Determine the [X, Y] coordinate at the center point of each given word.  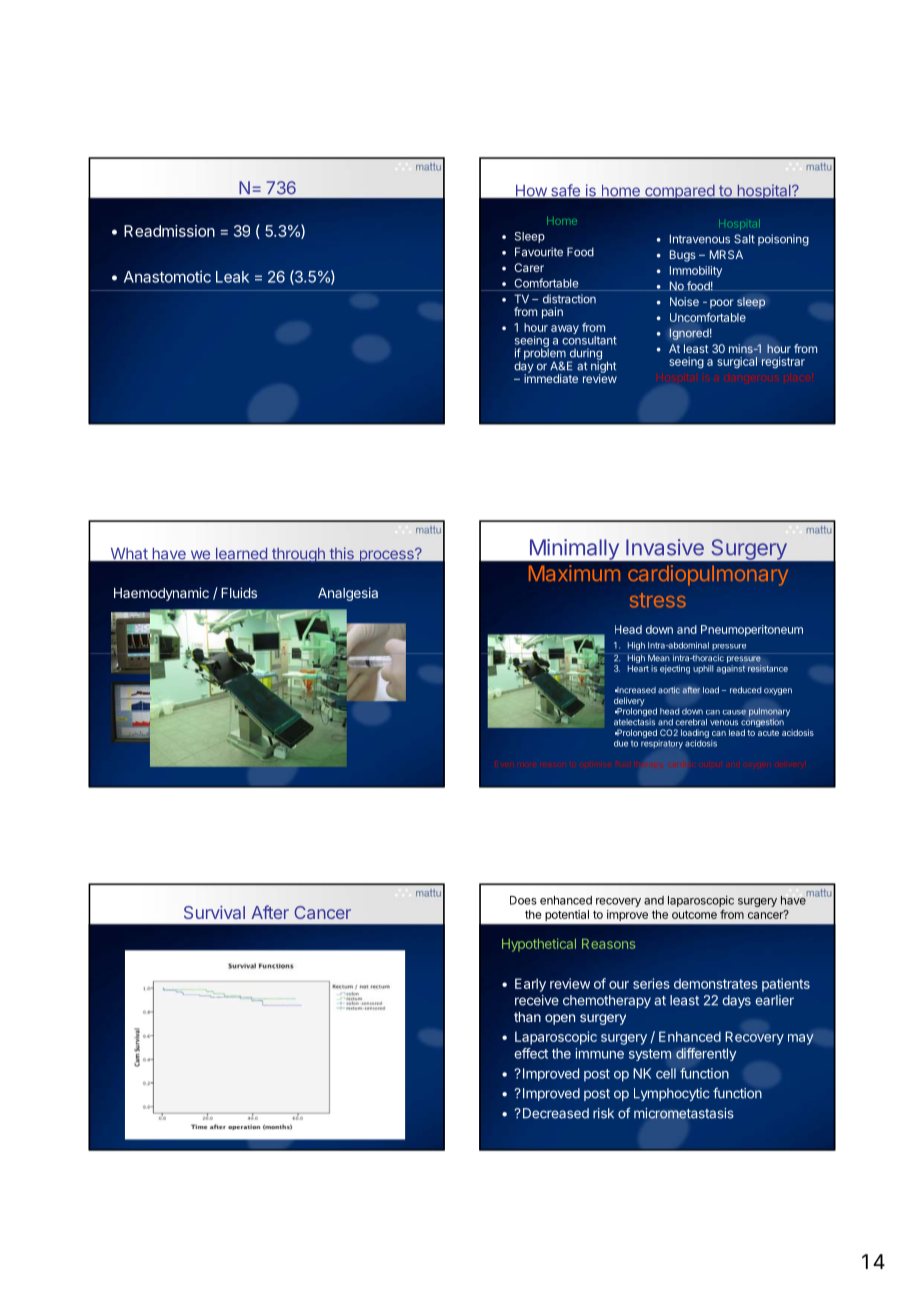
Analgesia [348, 594]
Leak [232, 277]
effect [531, 1053]
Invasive [665, 547]
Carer [529, 267]
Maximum [574, 573]
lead [737, 732]
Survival [214, 912]
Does [523, 900]
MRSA [726, 254]
